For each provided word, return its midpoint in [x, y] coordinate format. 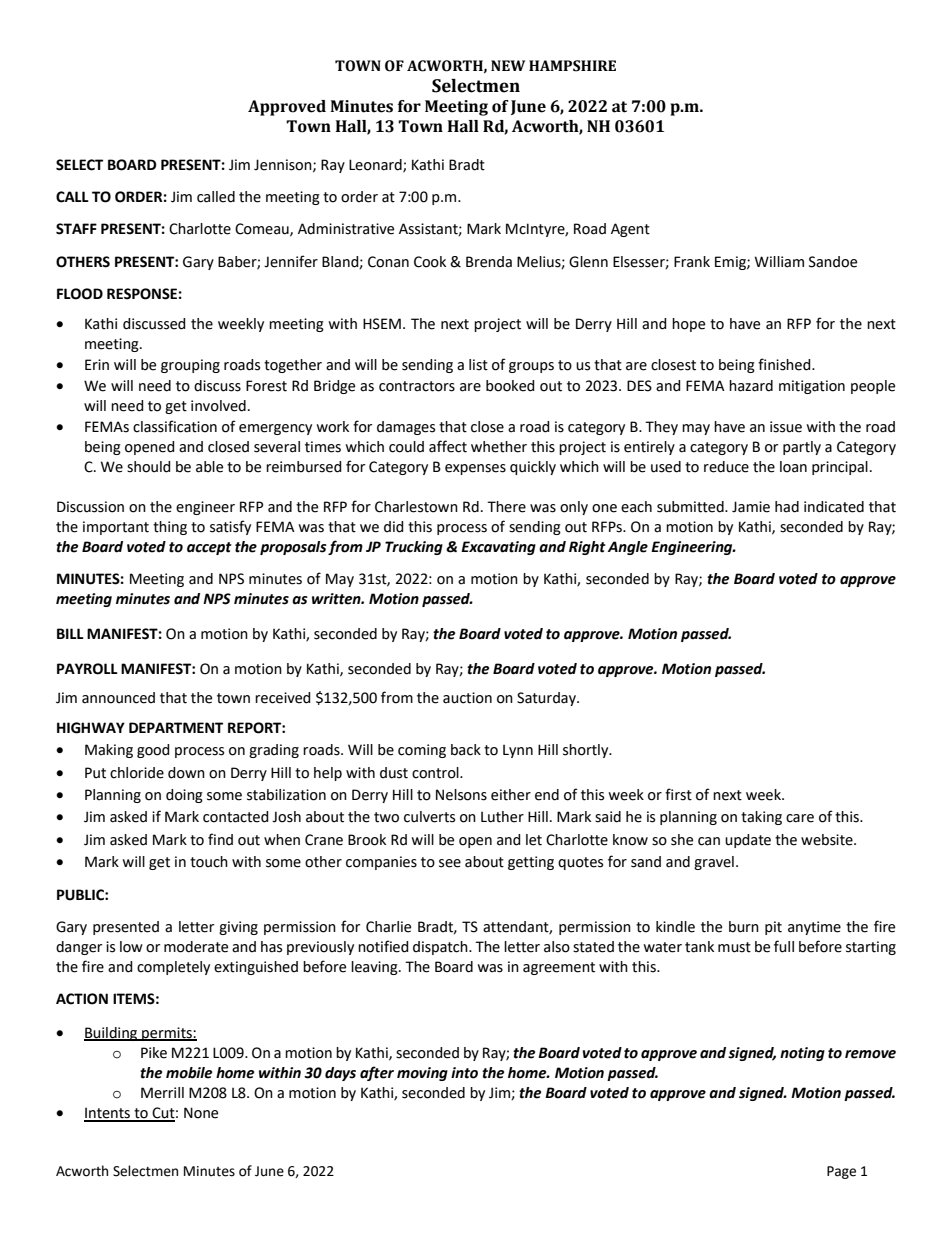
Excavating [498, 548]
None [201, 1113]
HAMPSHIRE [572, 66]
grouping [190, 366]
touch [209, 862]
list [478, 365]
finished [785, 364]
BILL [70, 633]
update [748, 841]
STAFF [76, 229]
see [450, 863]
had [787, 507]
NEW [508, 65]
